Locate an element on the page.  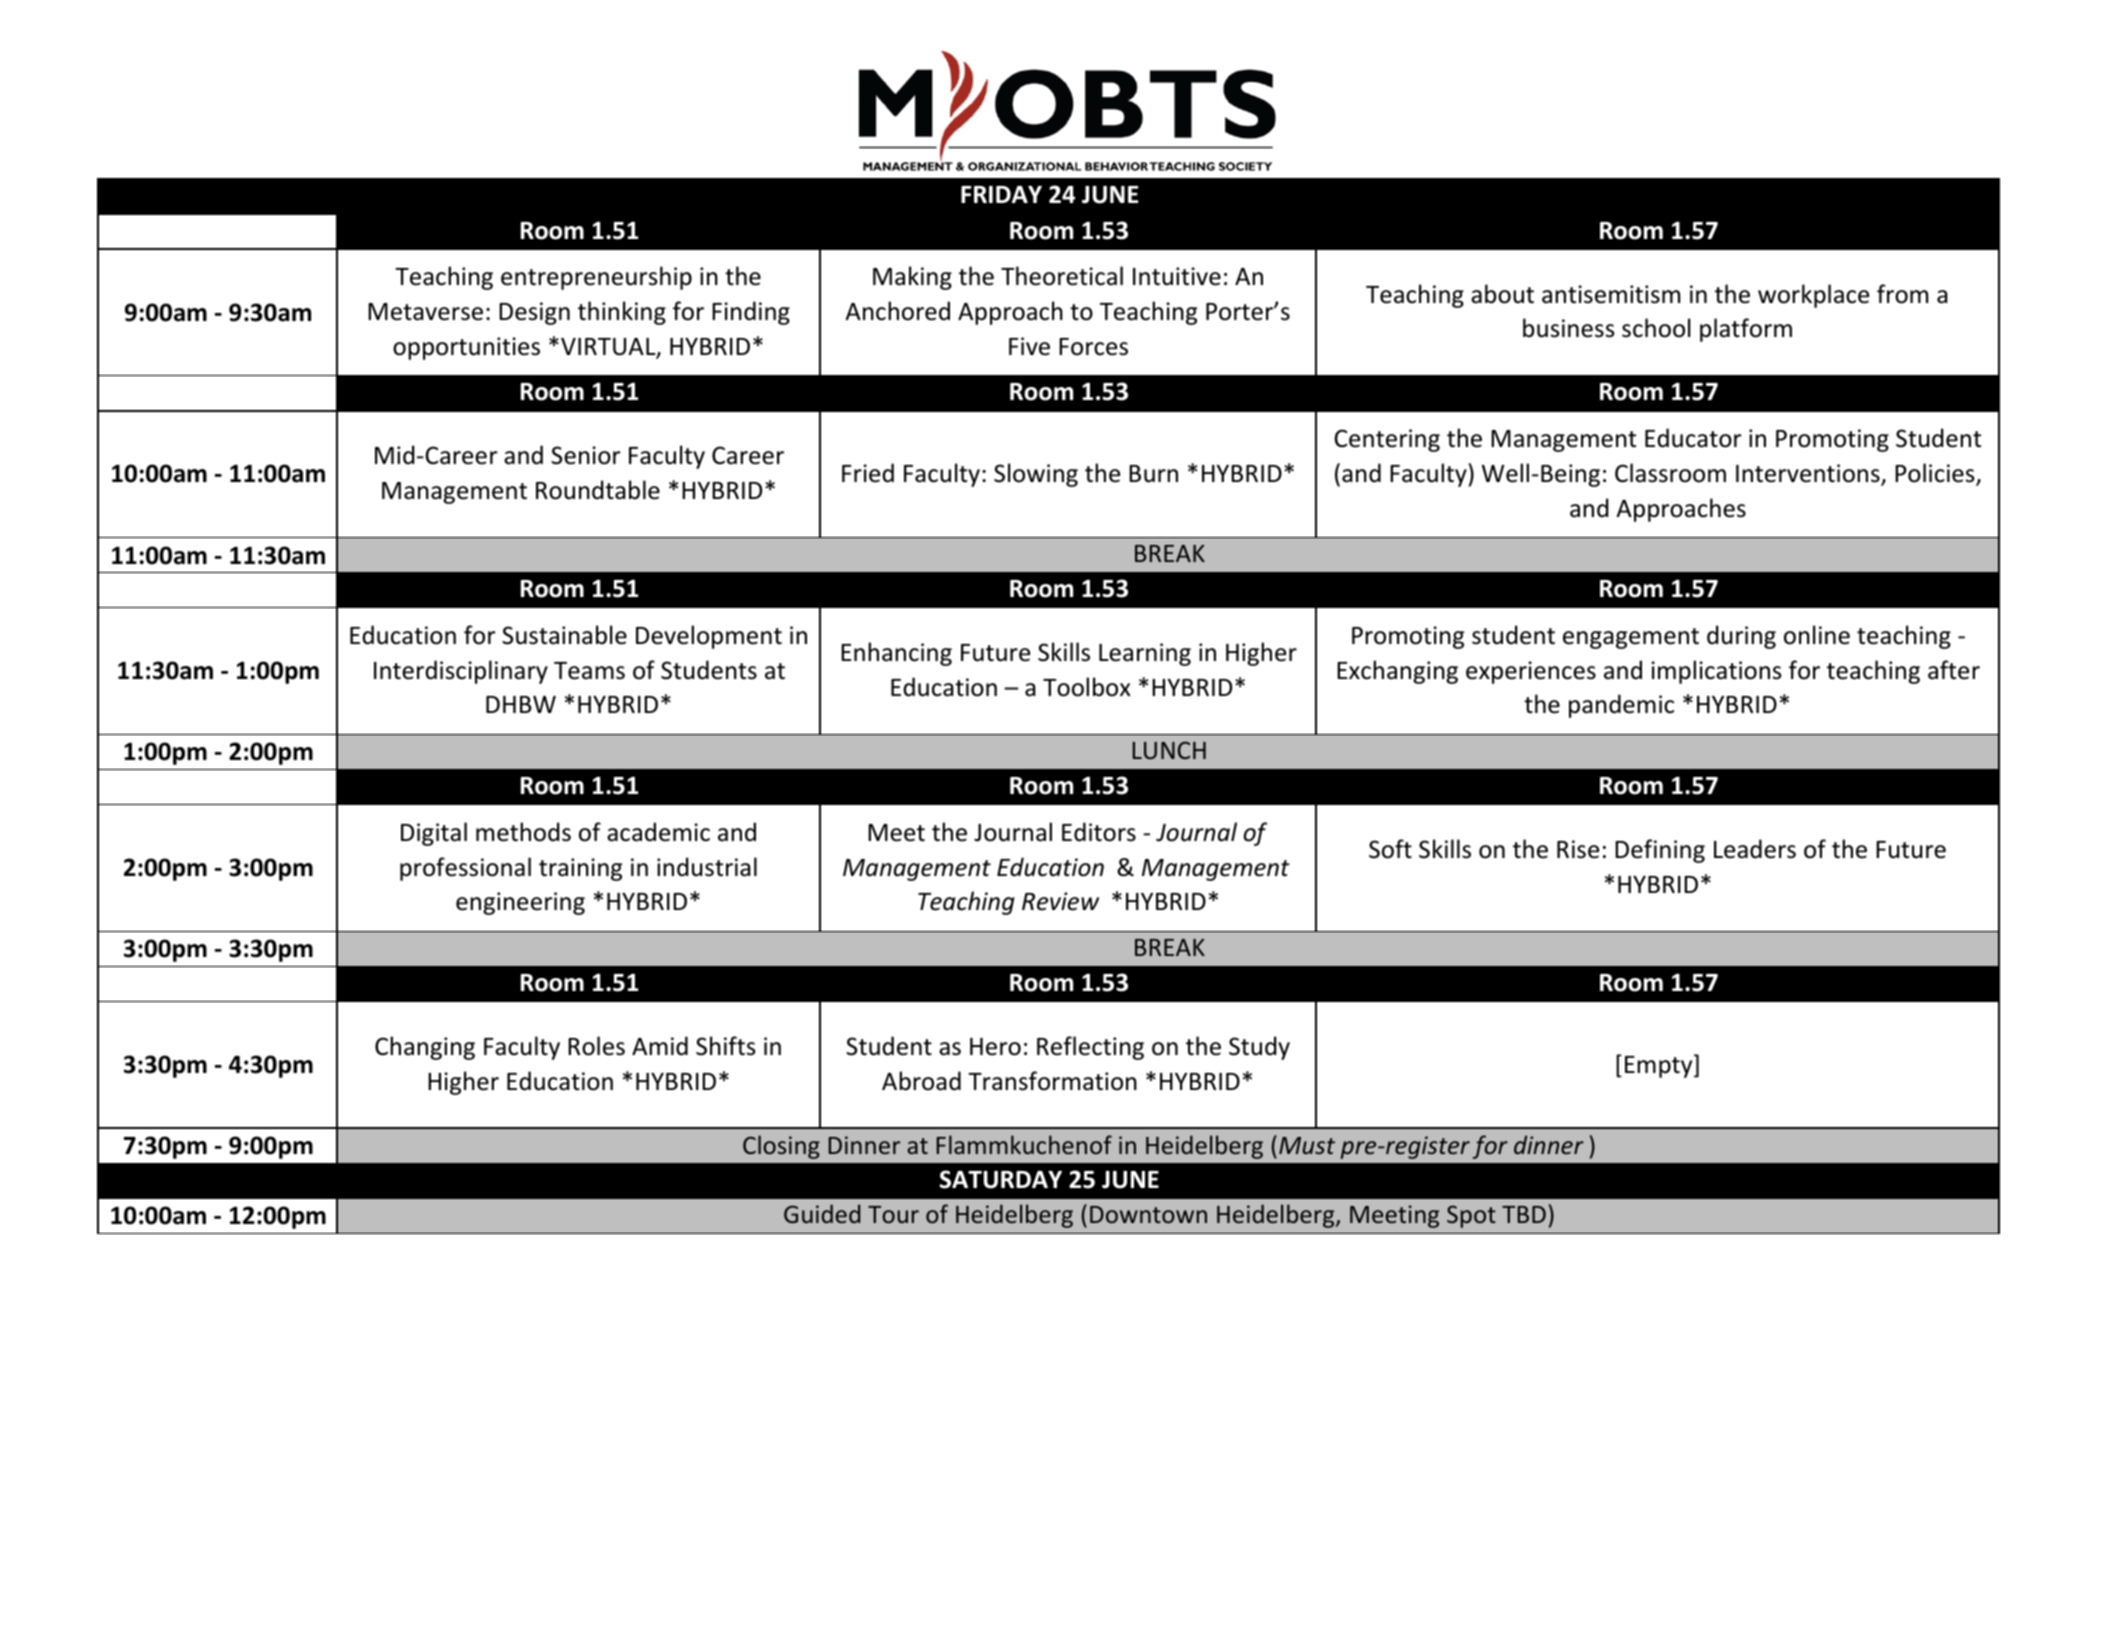
entrepreneurship is located at coordinates (596, 278).
